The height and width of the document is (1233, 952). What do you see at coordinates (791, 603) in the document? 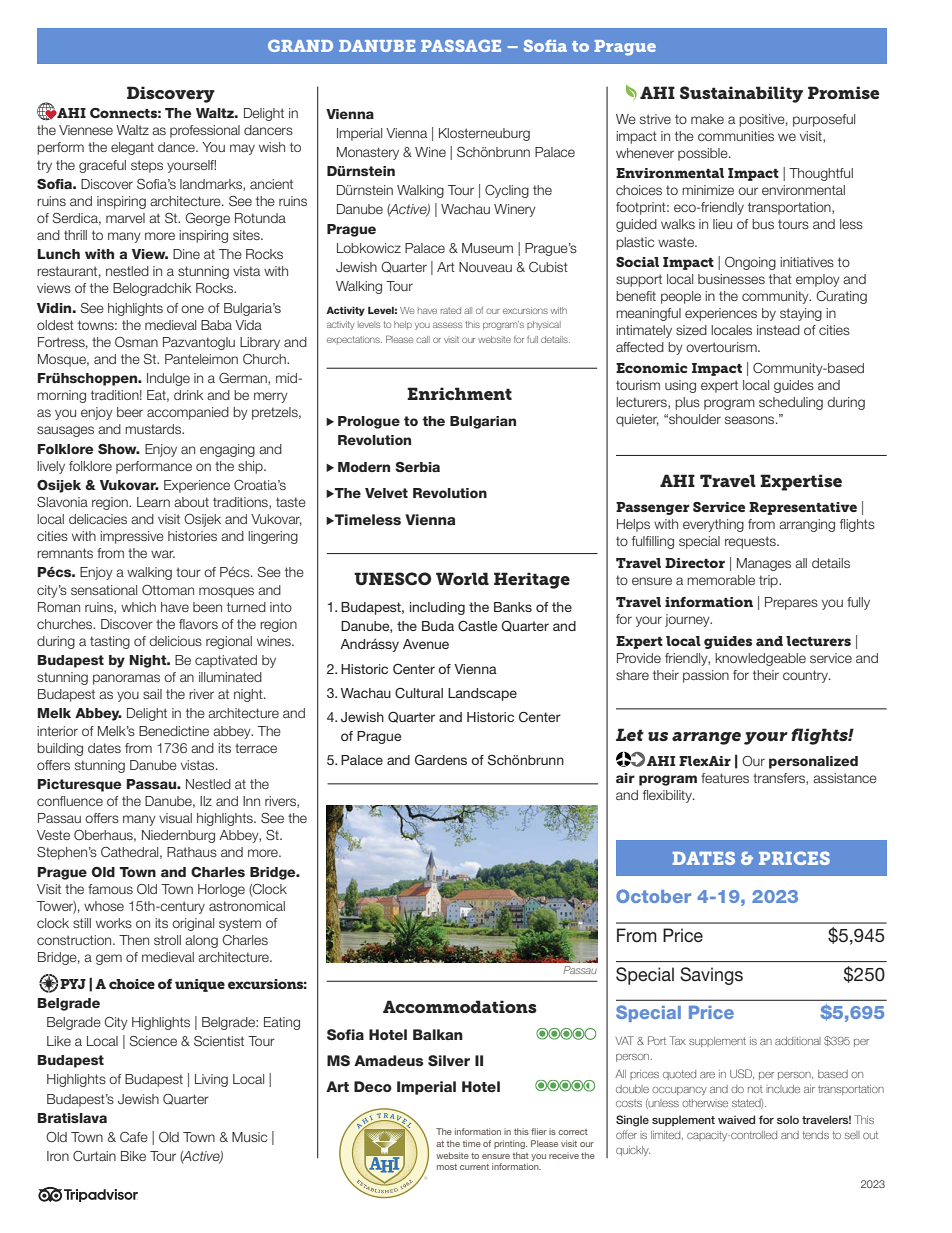
I see `Prepares` at bounding box center [791, 603].
